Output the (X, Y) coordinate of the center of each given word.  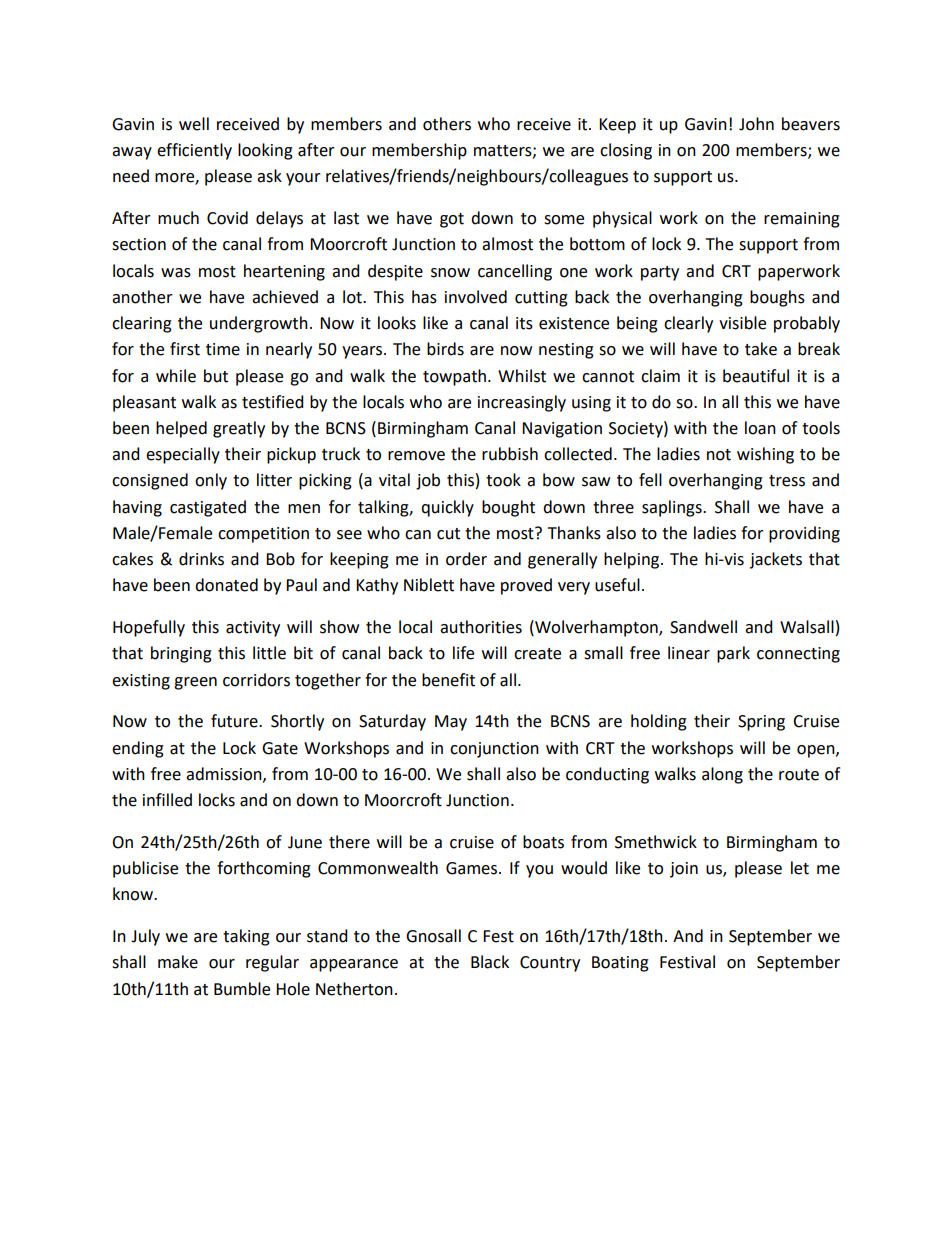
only (211, 481)
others (447, 124)
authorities (481, 627)
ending (138, 749)
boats (543, 842)
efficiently (194, 151)
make (178, 962)
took (503, 480)
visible (742, 323)
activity (253, 629)
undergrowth (259, 324)
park (733, 654)
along (722, 775)
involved (476, 297)
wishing (765, 455)
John (756, 124)
